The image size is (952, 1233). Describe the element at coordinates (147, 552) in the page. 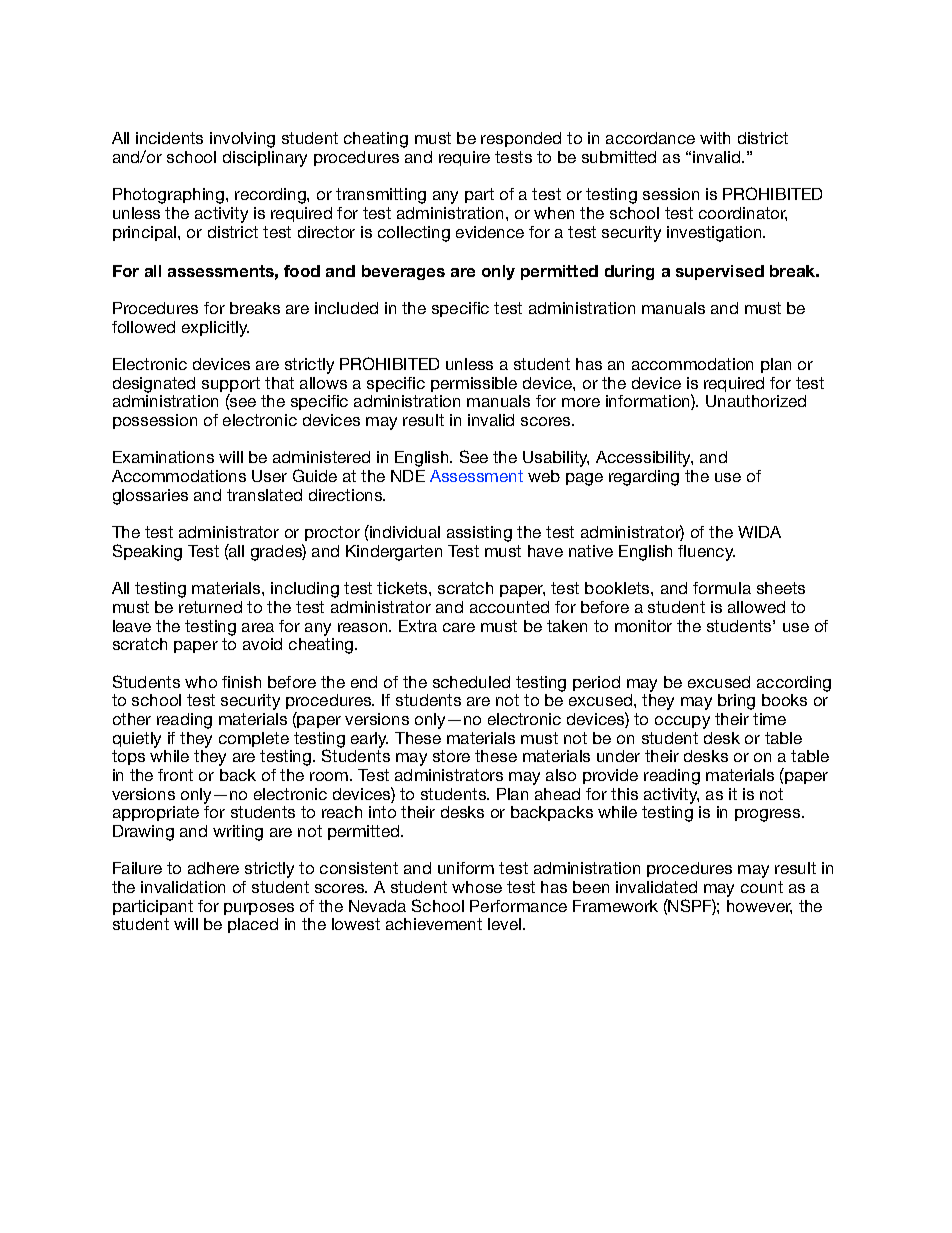

I see `Speaking` at that location.
